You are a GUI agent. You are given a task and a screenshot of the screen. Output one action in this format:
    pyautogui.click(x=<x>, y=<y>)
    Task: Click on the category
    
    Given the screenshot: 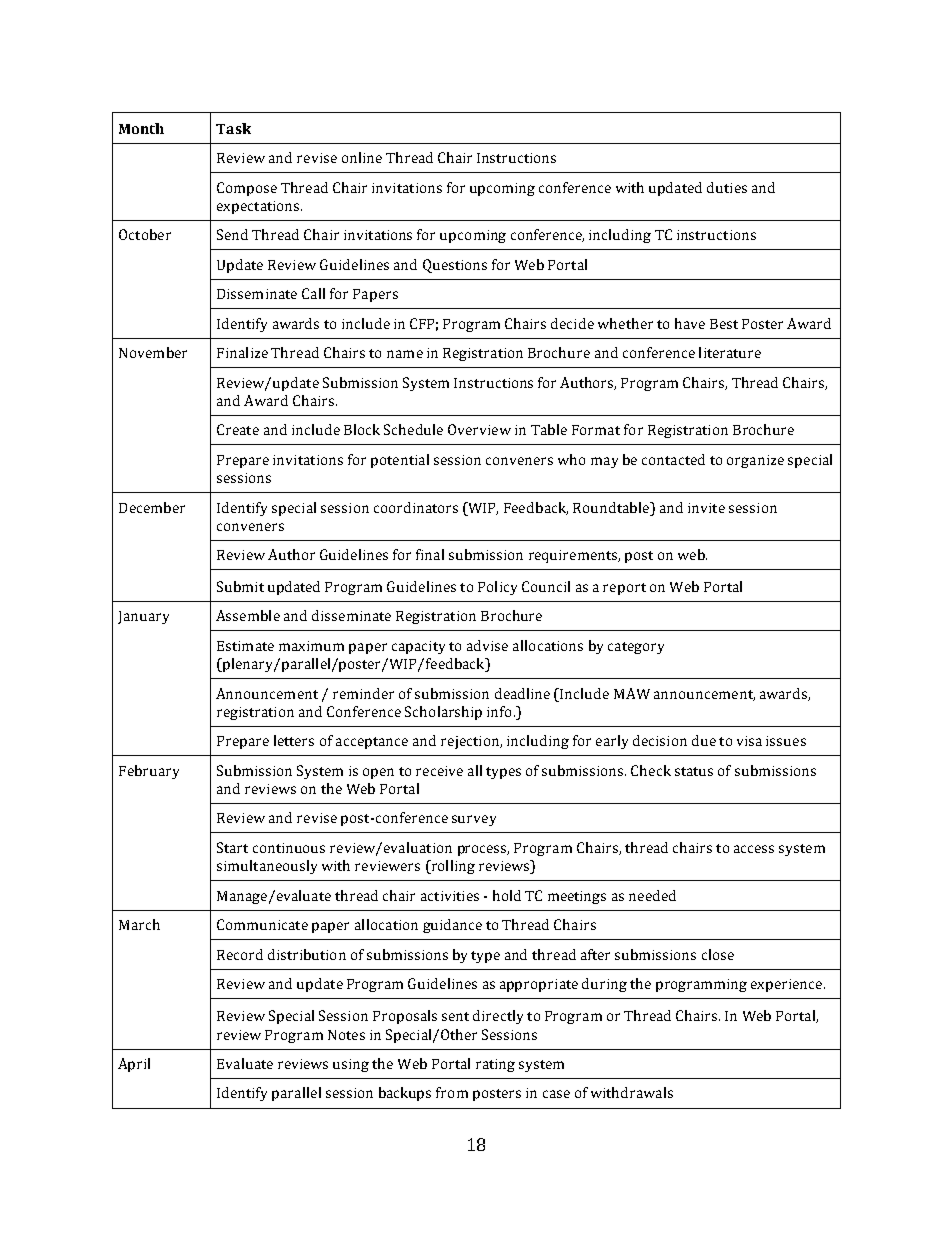 What is the action you would take?
    pyautogui.click(x=636, y=648)
